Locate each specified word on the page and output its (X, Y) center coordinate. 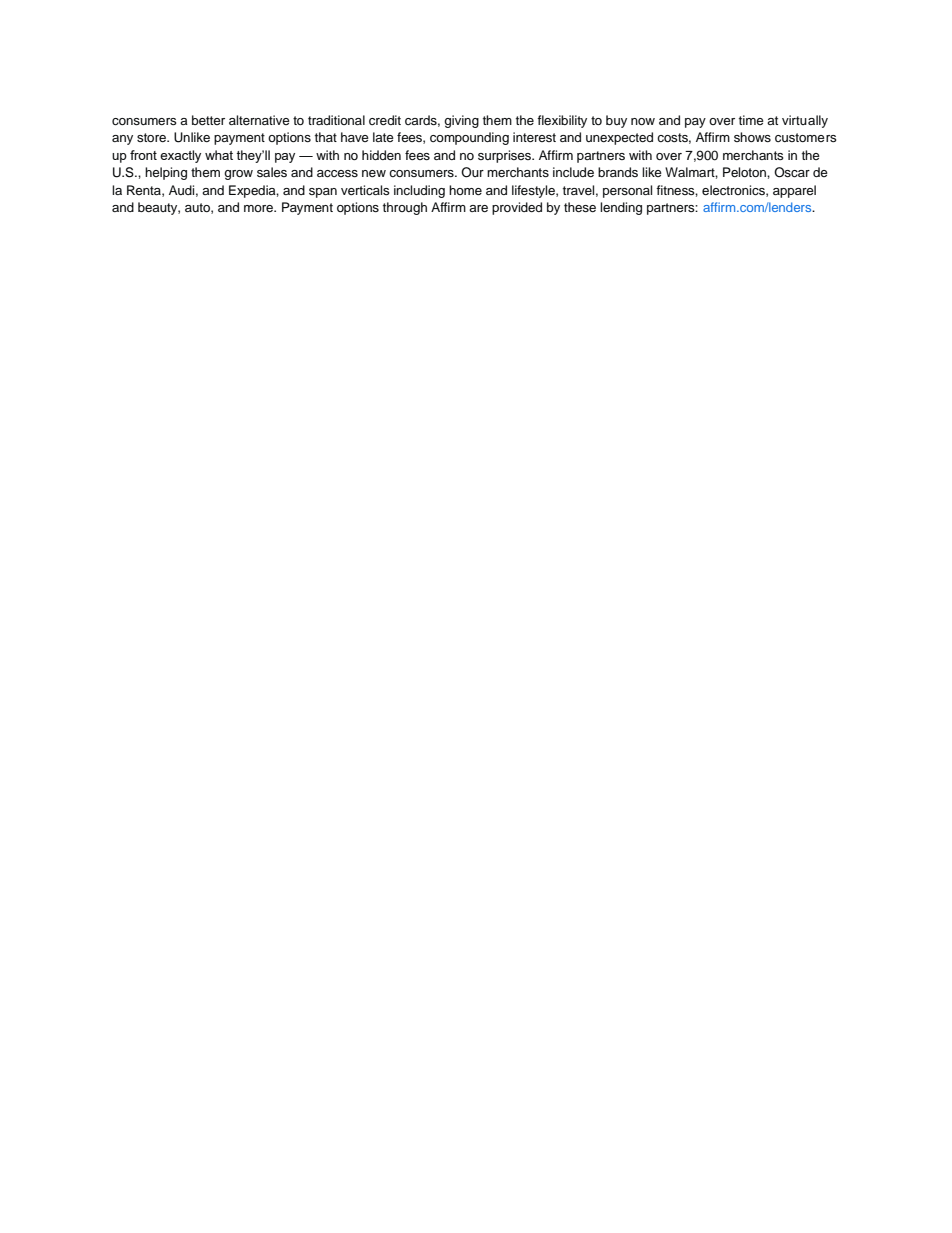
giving (461, 121)
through (405, 208)
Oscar (792, 172)
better (208, 120)
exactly (180, 156)
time (751, 120)
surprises (506, 156)
